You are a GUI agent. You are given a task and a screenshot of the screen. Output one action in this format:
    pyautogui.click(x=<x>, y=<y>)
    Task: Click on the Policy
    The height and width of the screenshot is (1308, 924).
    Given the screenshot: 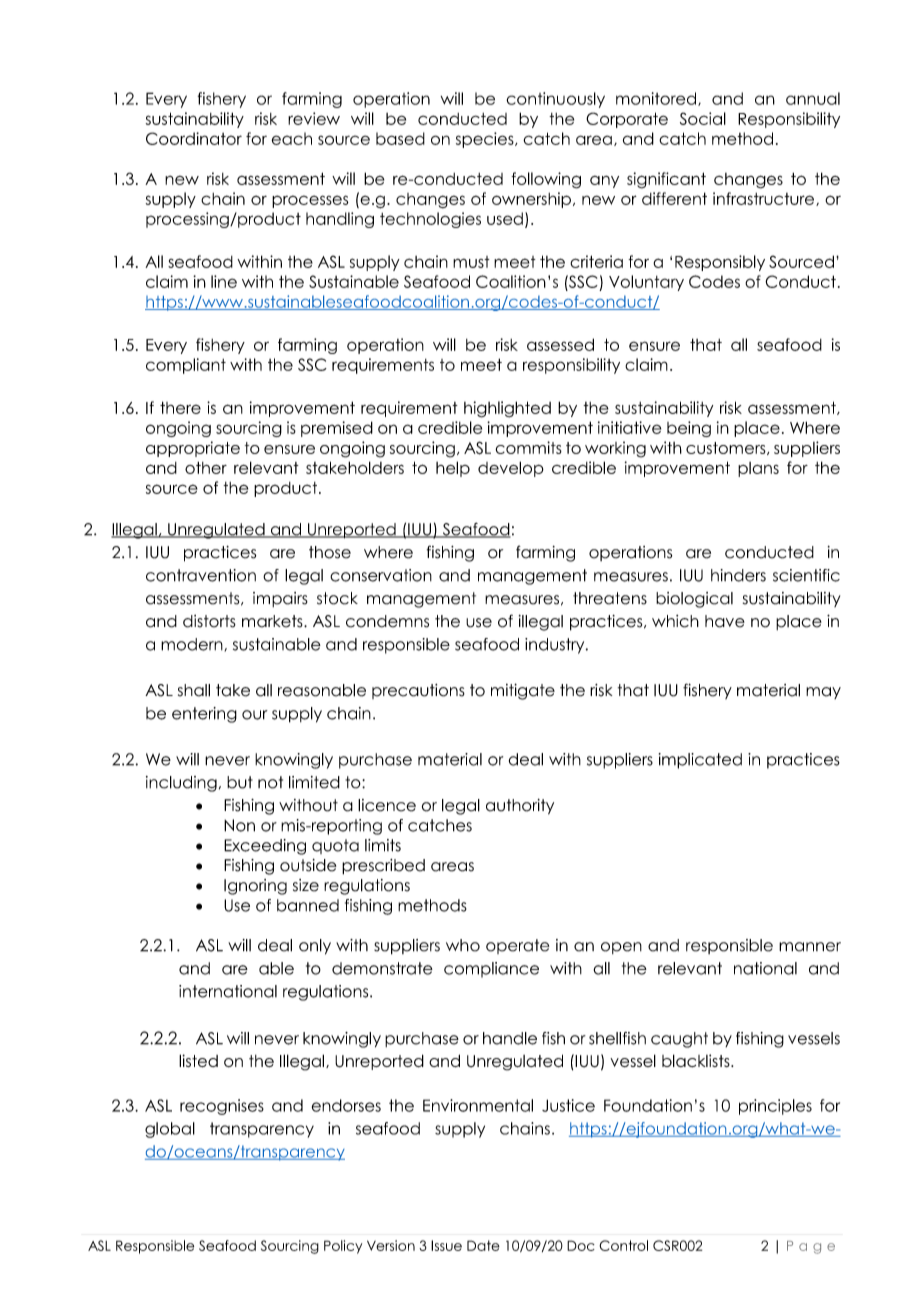 What is the action you would take?
    pyautogui.click(x=343, y=1247)
